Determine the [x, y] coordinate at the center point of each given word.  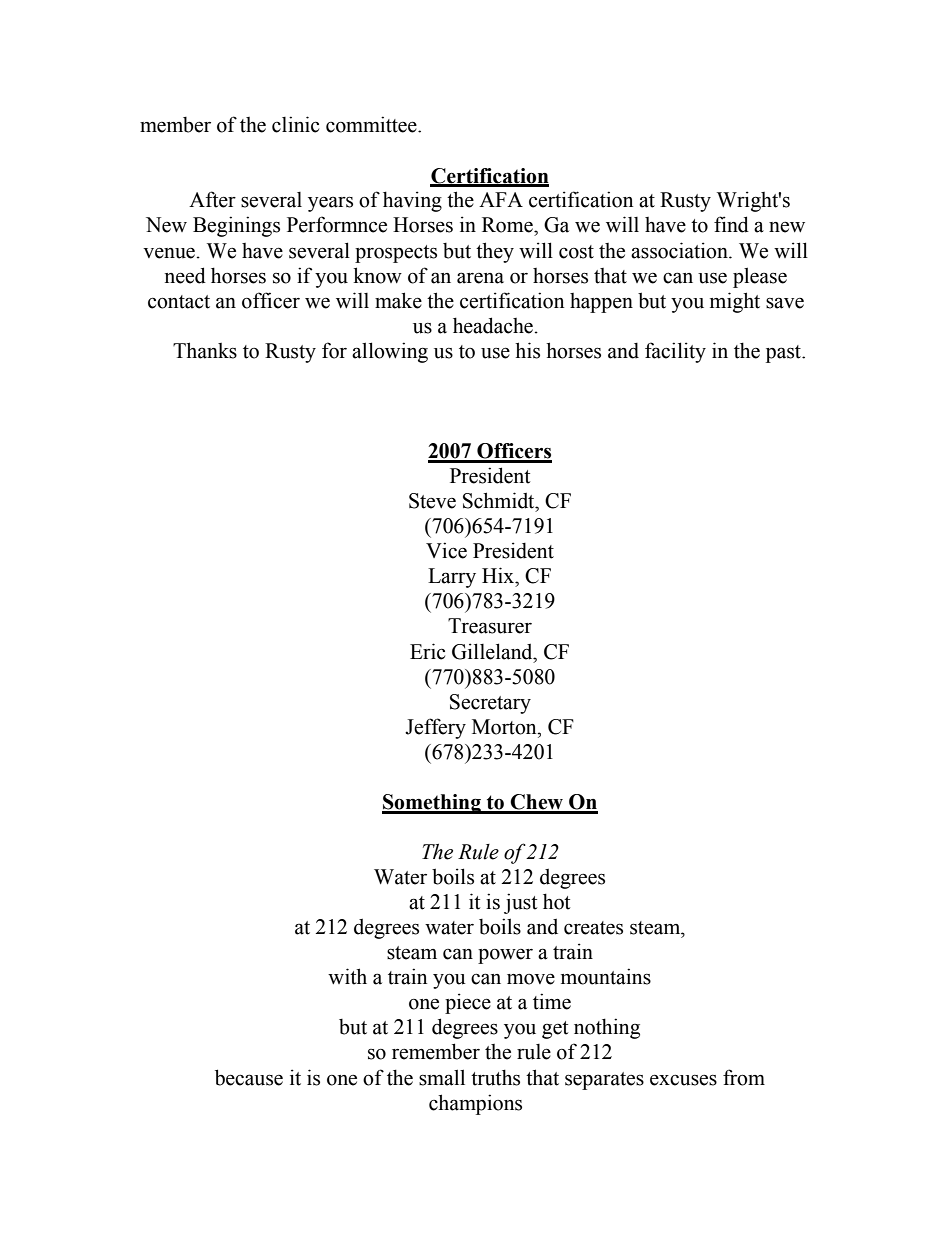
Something [432, 804]
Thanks [205, 350]
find [731, 224]
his [527, 350]
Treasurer [490, 626]
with [347, 976]
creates [593, 928]
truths [495, 1077]
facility [675, 352]
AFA [501, 199]
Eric [427, 651]
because [249, 1077]
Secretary [490, 704]
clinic [295, 124]
